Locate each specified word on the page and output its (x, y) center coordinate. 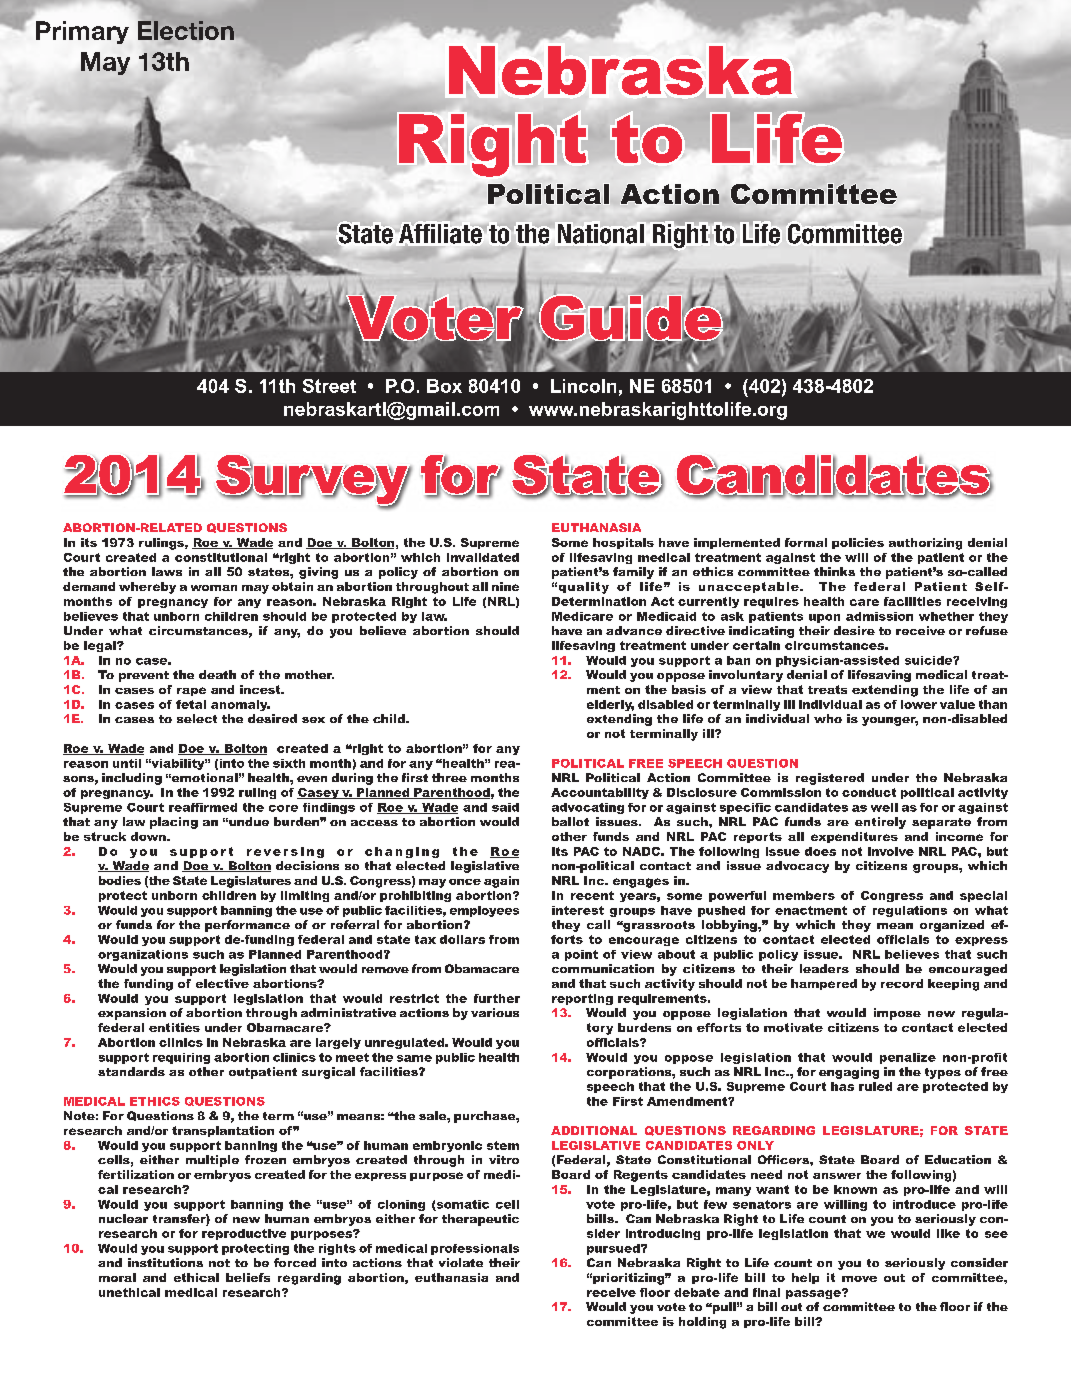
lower (919, 704)
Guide (631, 317)
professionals (475, 1249)
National (601, 234)
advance (634, 630)
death (217, 674)
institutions (165, 1262)
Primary (82, 32)
